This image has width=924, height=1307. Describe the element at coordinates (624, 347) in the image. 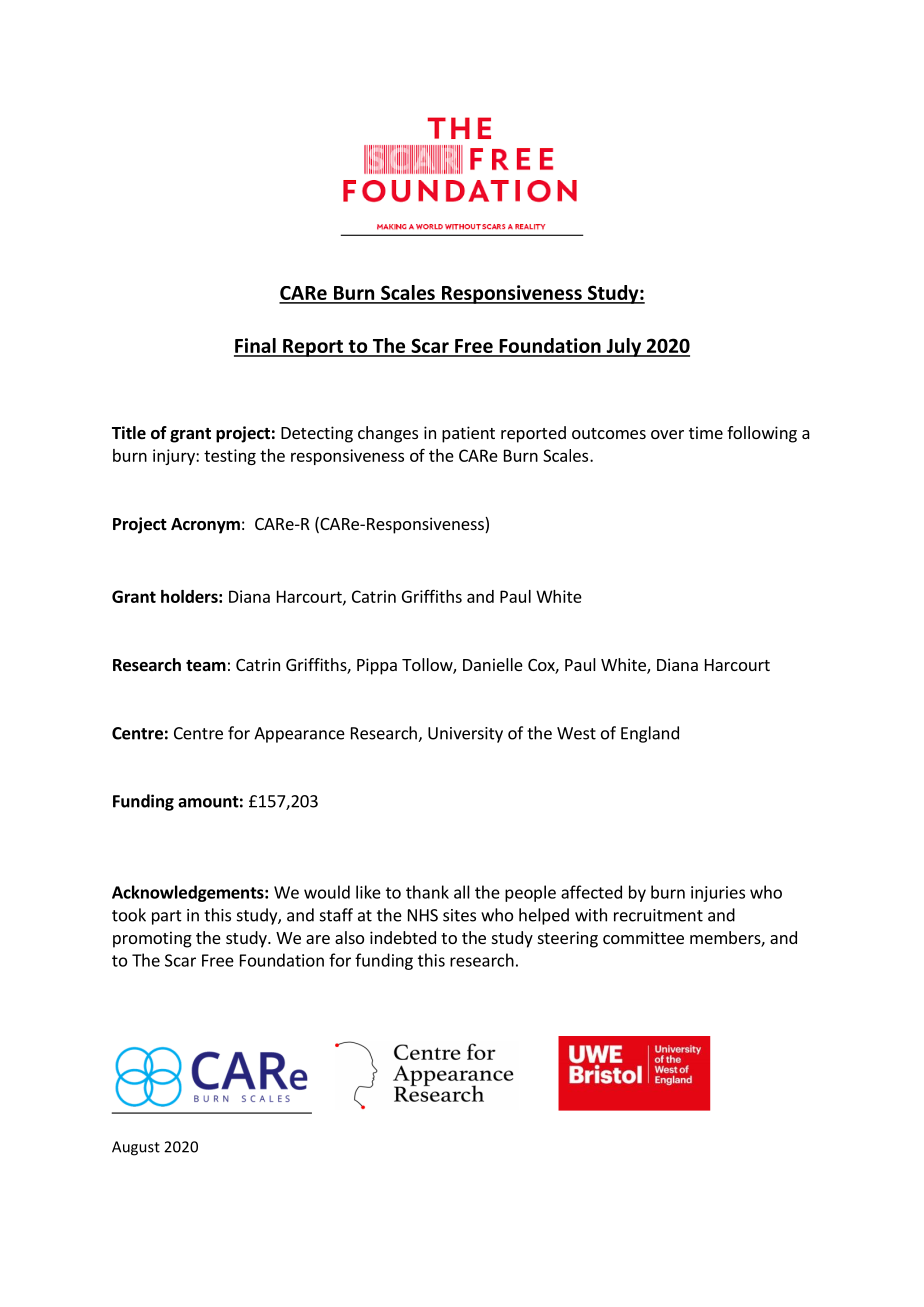

I see `July` at that location.
